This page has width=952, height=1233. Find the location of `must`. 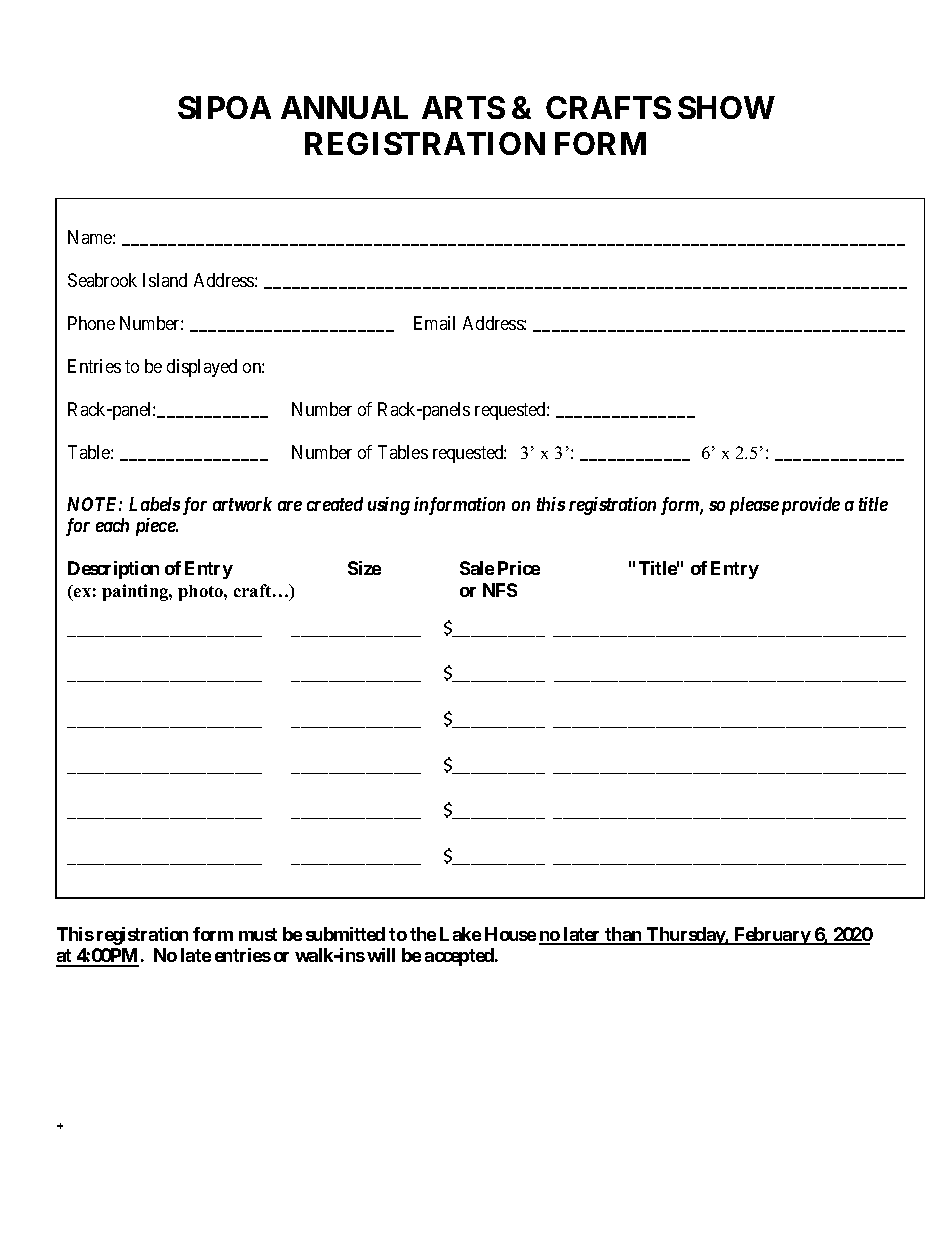

must is located at coordinates (258, 934).
